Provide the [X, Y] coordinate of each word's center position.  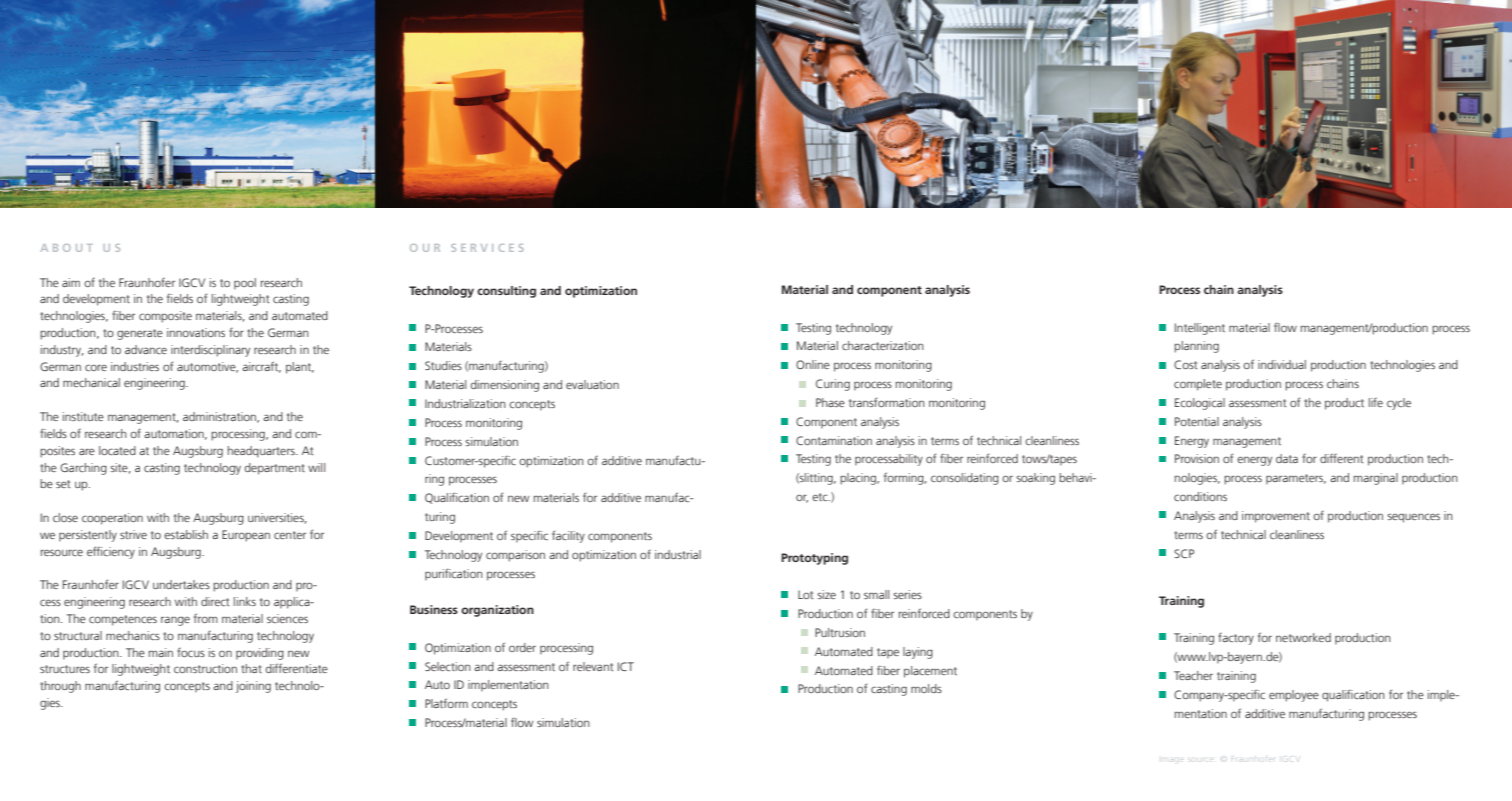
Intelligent [1200, 329]
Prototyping [814, 559]
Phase [830, 402]
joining [253, 687]
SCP [1184, 553]
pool [245, 284]
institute [83, 416]
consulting [506, 292]
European [246, 536]
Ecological [1200, 404]
